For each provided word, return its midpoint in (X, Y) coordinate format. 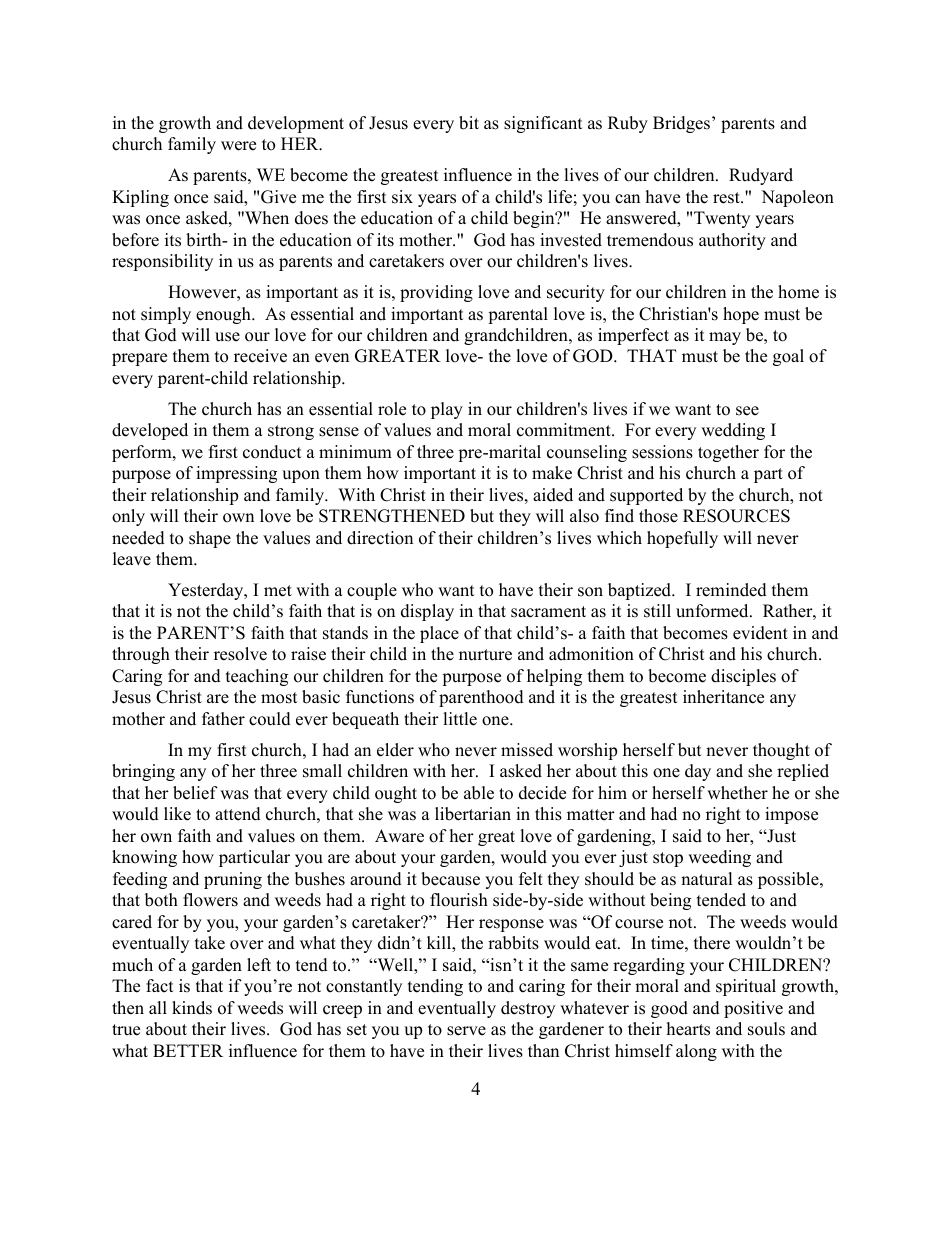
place (439, 634)
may (725, 338)
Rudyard (761, 176)
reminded (731, 590)
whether (737, 793)
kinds (192, 1008)
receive (260, 356)
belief (195, 793)
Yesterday (207, 591)
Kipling (140, 198)
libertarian (473, 814)
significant (543, 124)
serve (466, 1031)
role (392, 409)
